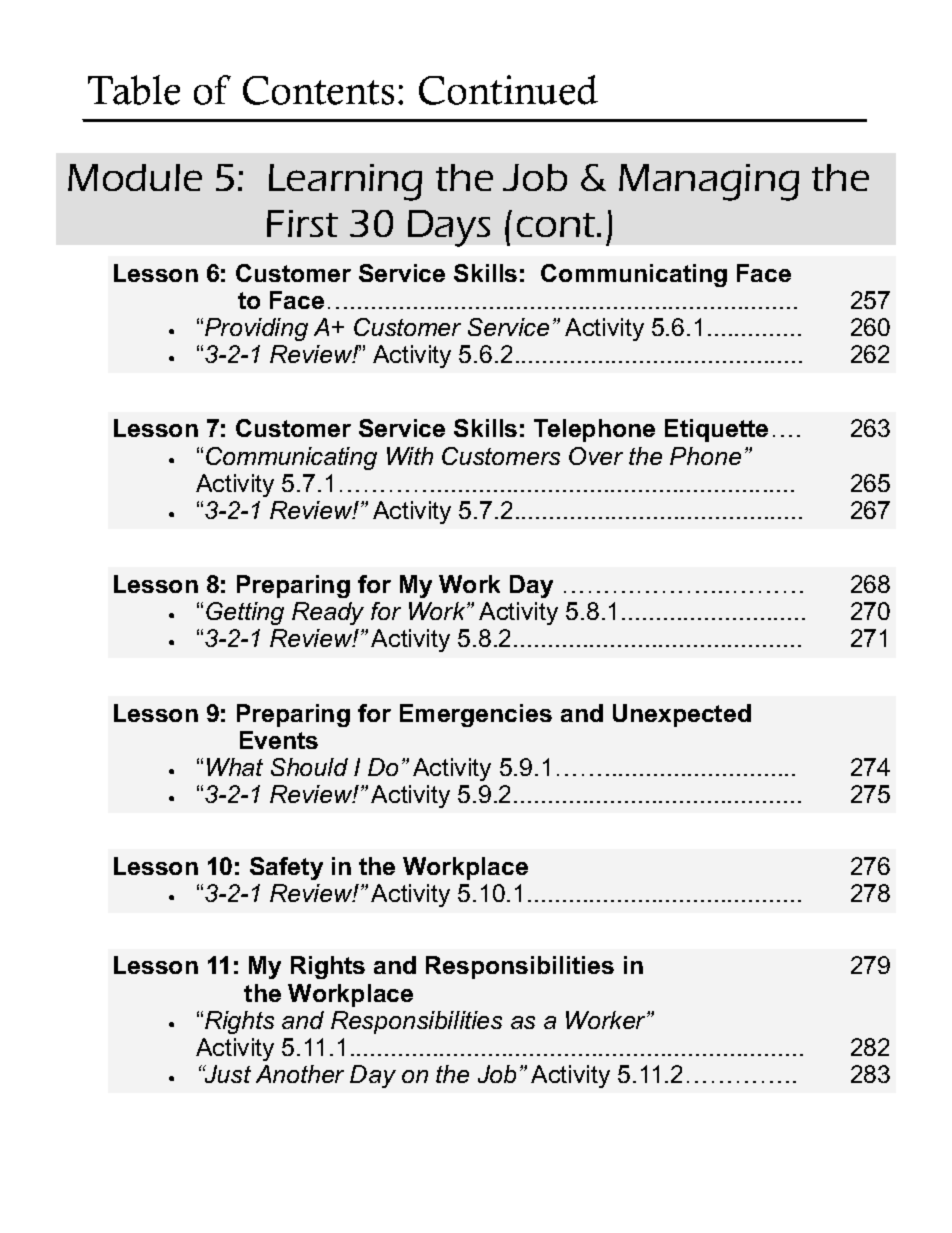 This screenshot has height=1233, width=952. Describe the element at coordinates (328, 613) in the screenshot. I see `Ready` at that location.
